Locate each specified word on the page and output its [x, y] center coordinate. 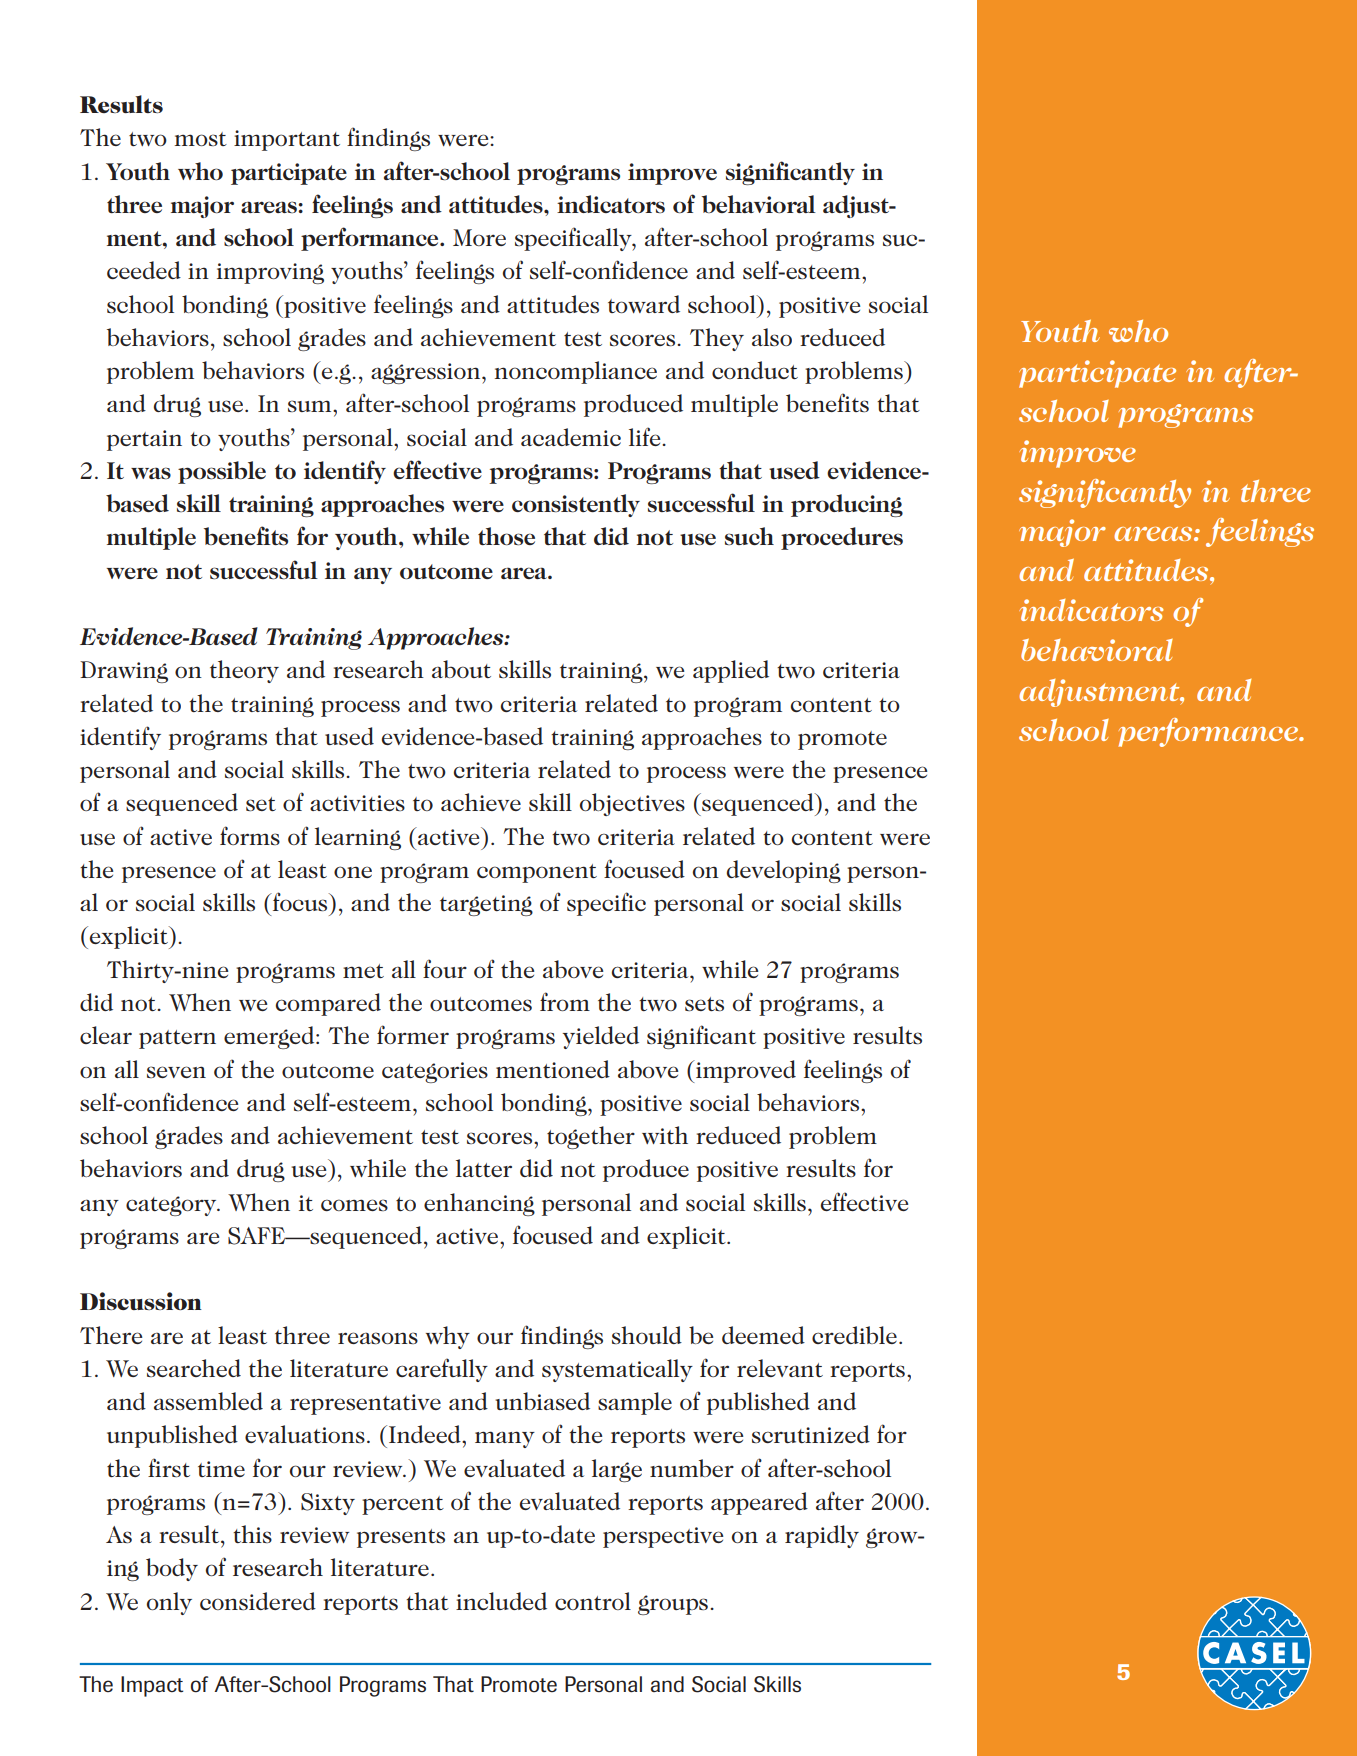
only [169, 1603]
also [772, 337]
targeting [486, 905]
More [479, 237]
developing [784, 871]
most [201, 139]
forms [250, 835]
